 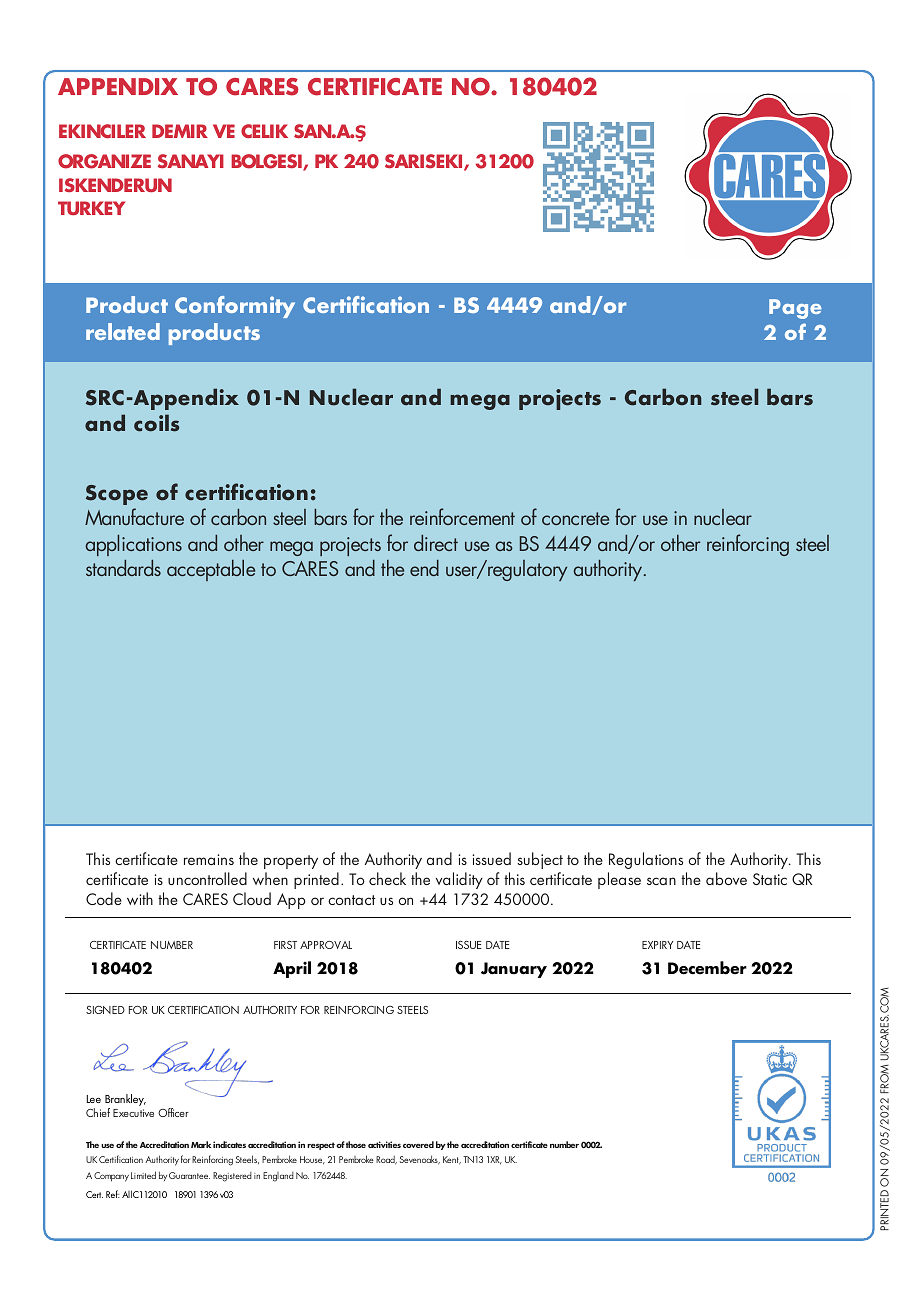 What do you see at coordinates (436, 543) in the image?
I see `direct` at bounding box center [436, 543].
